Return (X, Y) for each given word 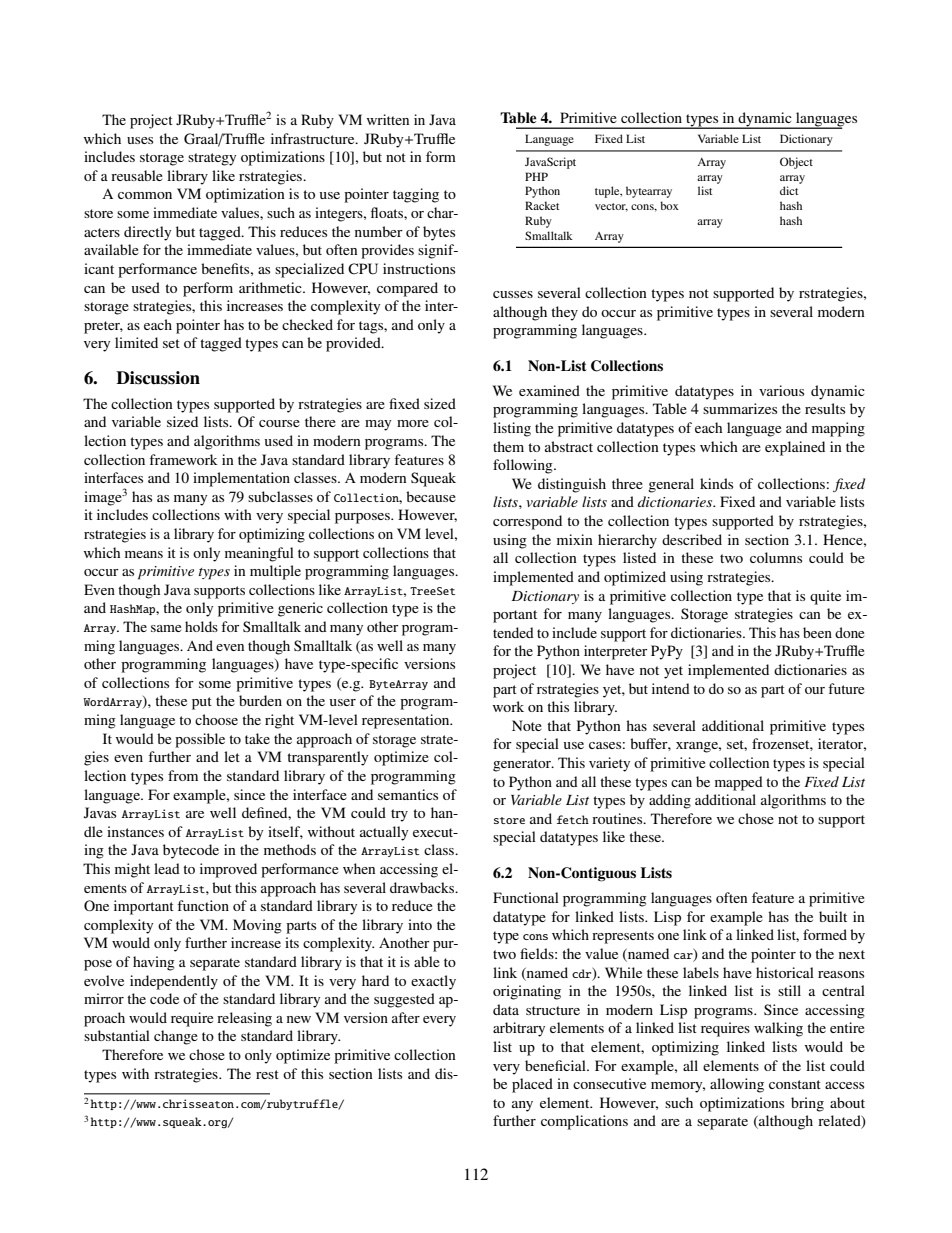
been (817, 632)
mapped (739, 783)
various (781, 390)
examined (549, 390)
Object (796, 163)
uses (140, 140)
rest (267, 1074)
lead (167, 868)
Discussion (158, 378)
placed (532, 1085)
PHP (536, 176)
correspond (527, 522)
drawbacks (423, 887)
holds (201, 626)
